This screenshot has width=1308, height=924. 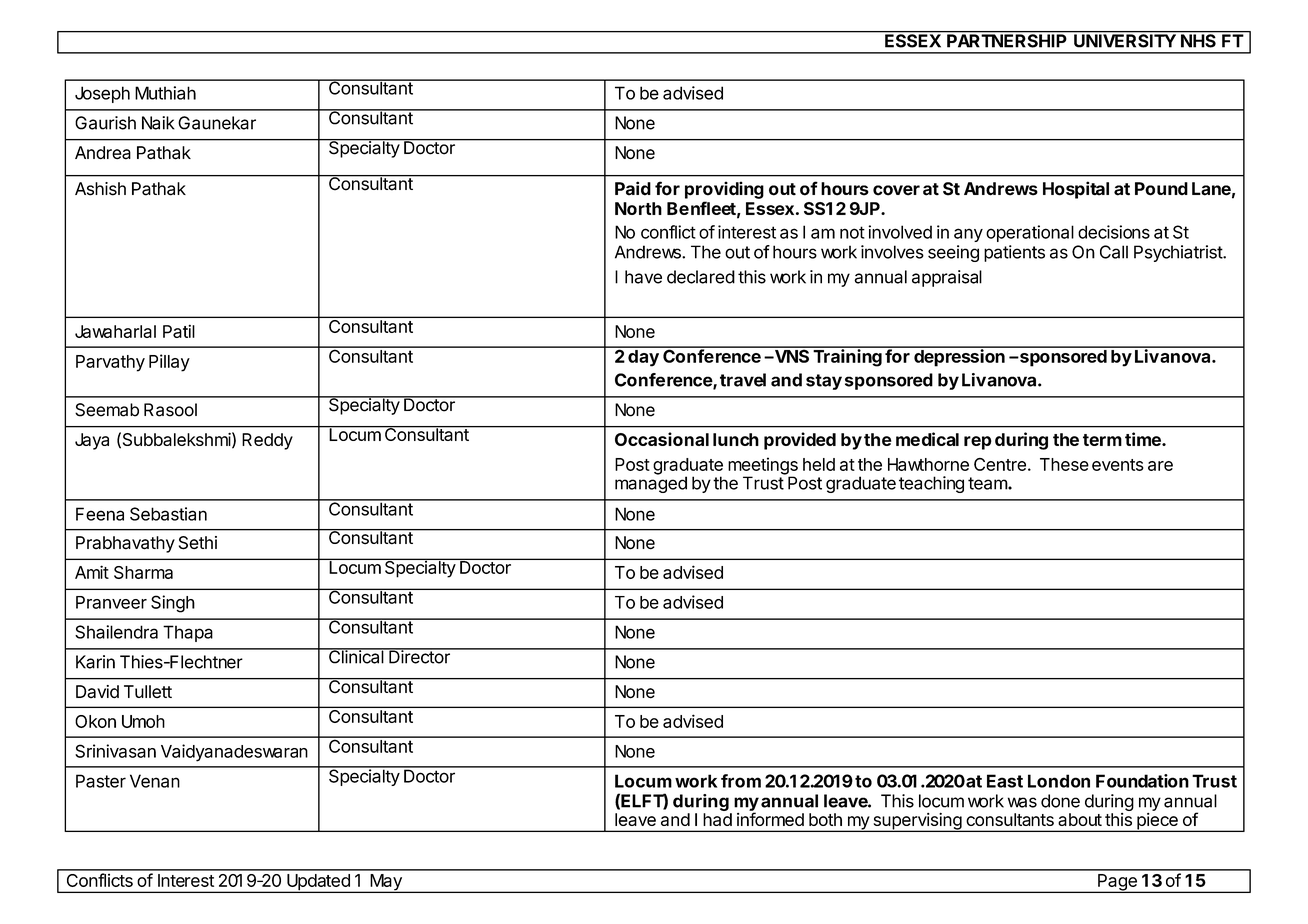 I want to click on Patil, so click(x=179, y=331).
